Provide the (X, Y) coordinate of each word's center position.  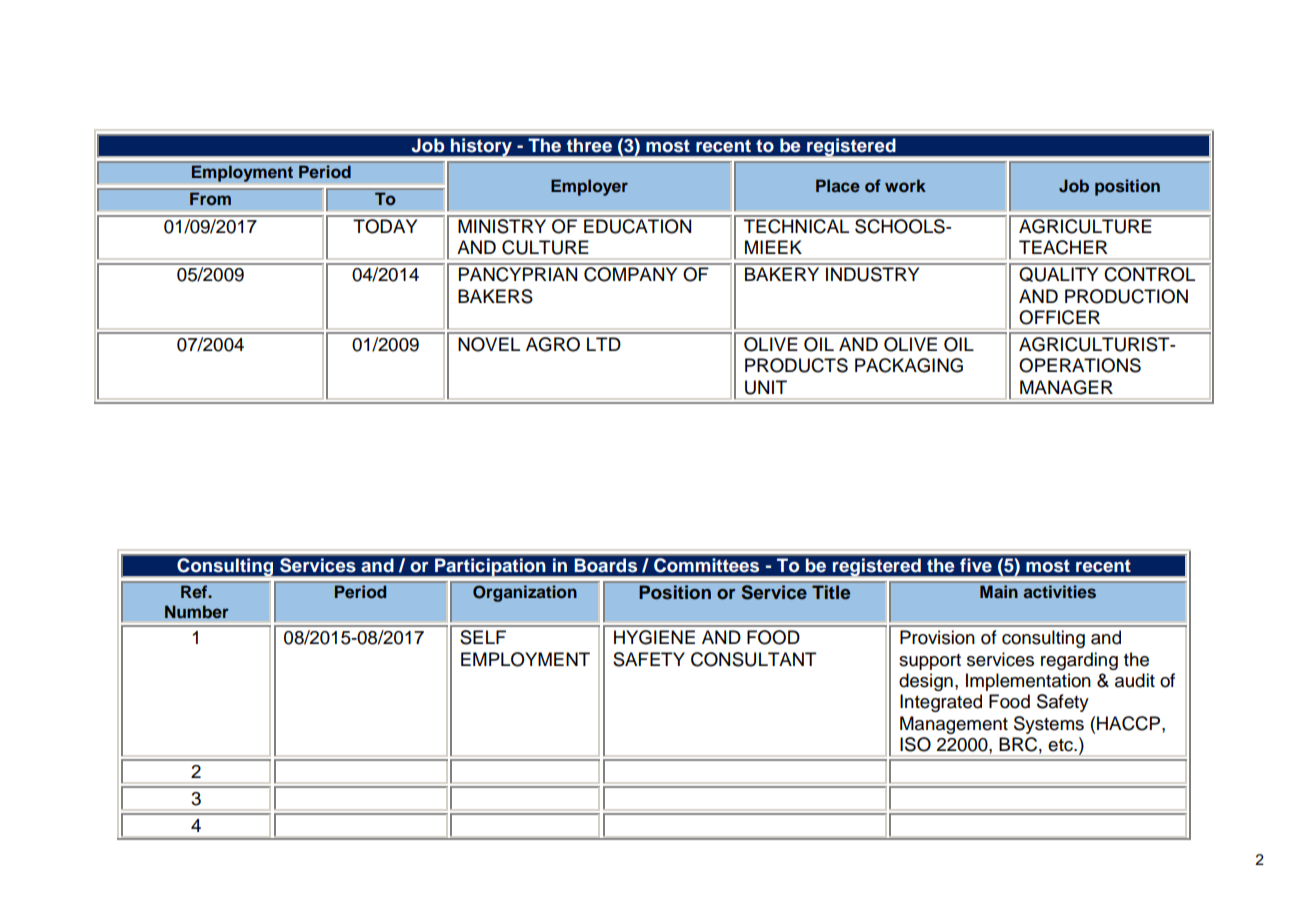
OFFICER (1059, 317)
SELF (483, 637)
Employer (589, 187)
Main (998, 591)
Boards (606, 565)
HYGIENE (654, 637)
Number (197, 611)
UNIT (766, 387)
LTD (604, 344)
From (210, 199)
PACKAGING (909, 365)
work (905, 185)
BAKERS (495, 296)
